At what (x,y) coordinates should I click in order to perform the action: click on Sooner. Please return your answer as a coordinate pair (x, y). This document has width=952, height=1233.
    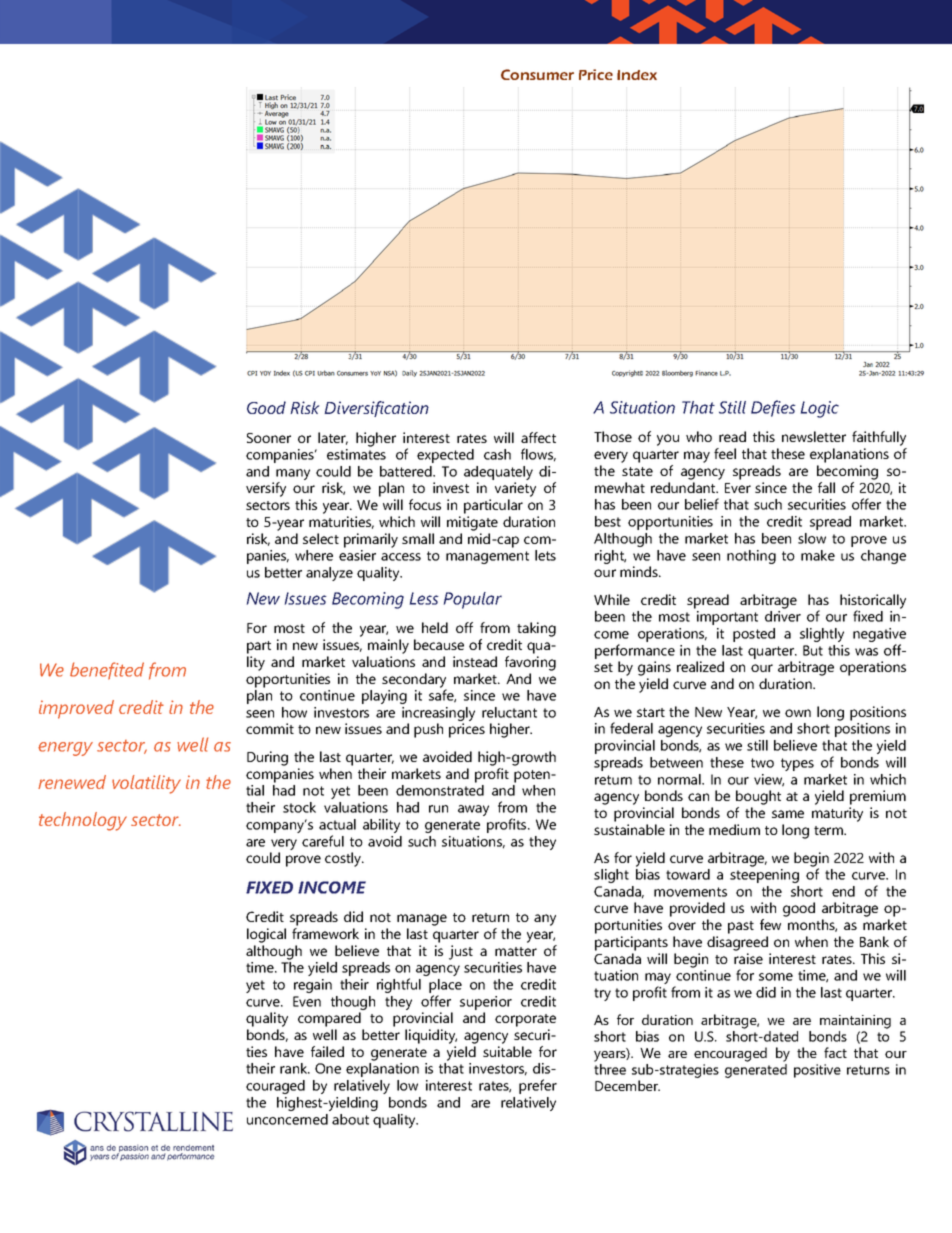
    Looking at the image, I should click on (269, 438).
